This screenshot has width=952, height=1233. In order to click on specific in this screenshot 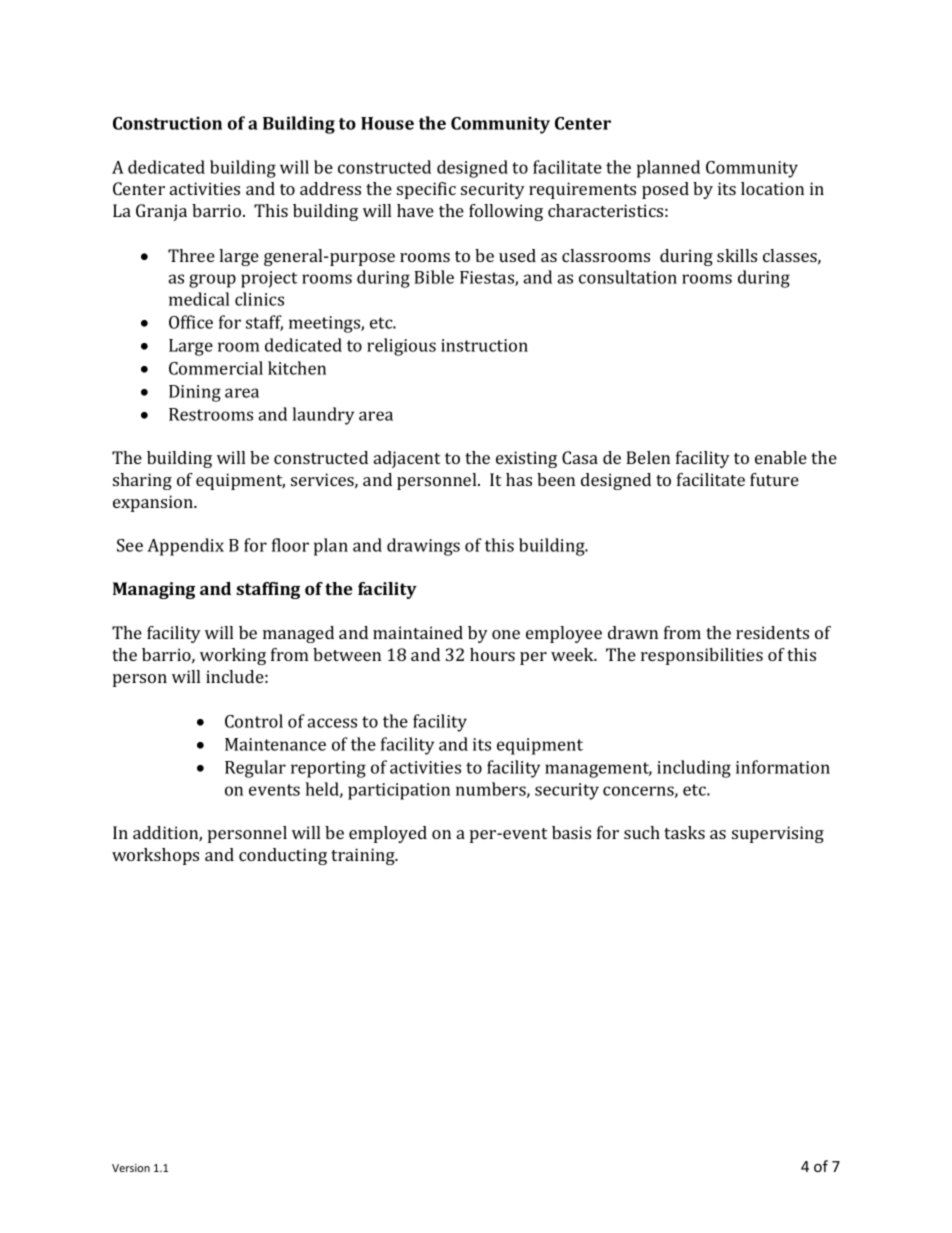, I will do `click(426, 190)`.
